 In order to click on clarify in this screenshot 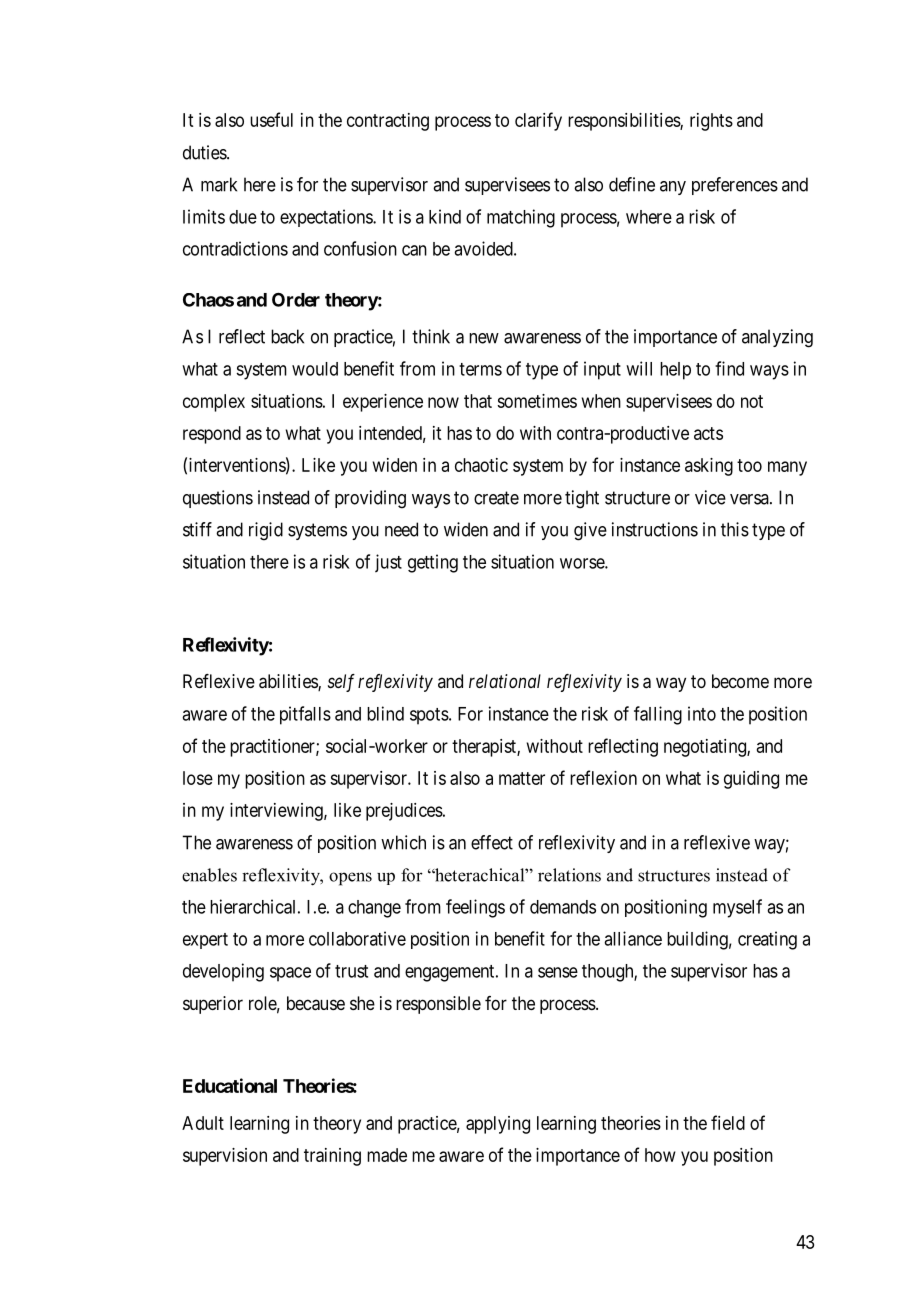, I will do `click(538, 121)`.
